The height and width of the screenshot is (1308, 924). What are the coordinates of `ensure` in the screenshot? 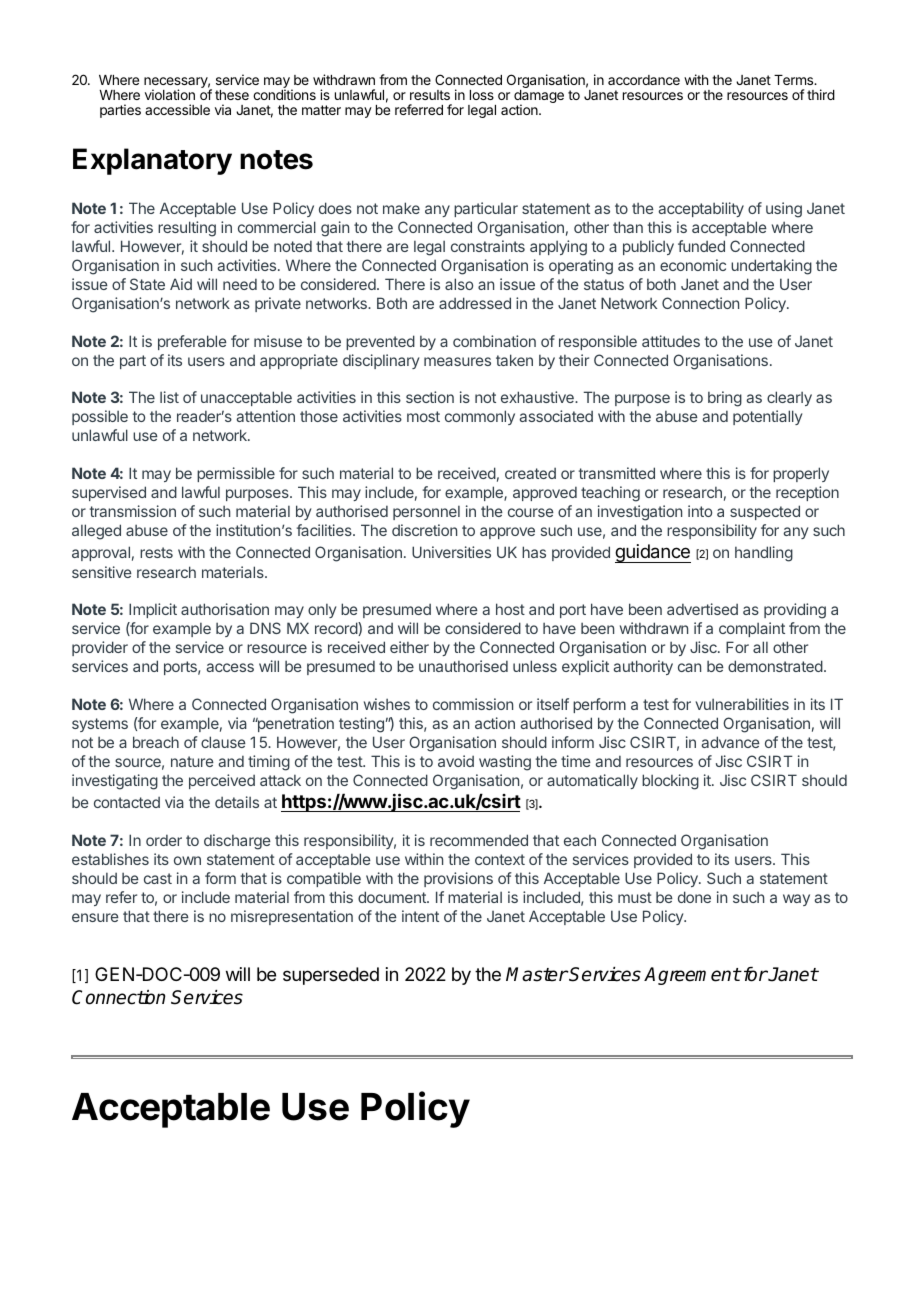 It's located at (95, 917).
